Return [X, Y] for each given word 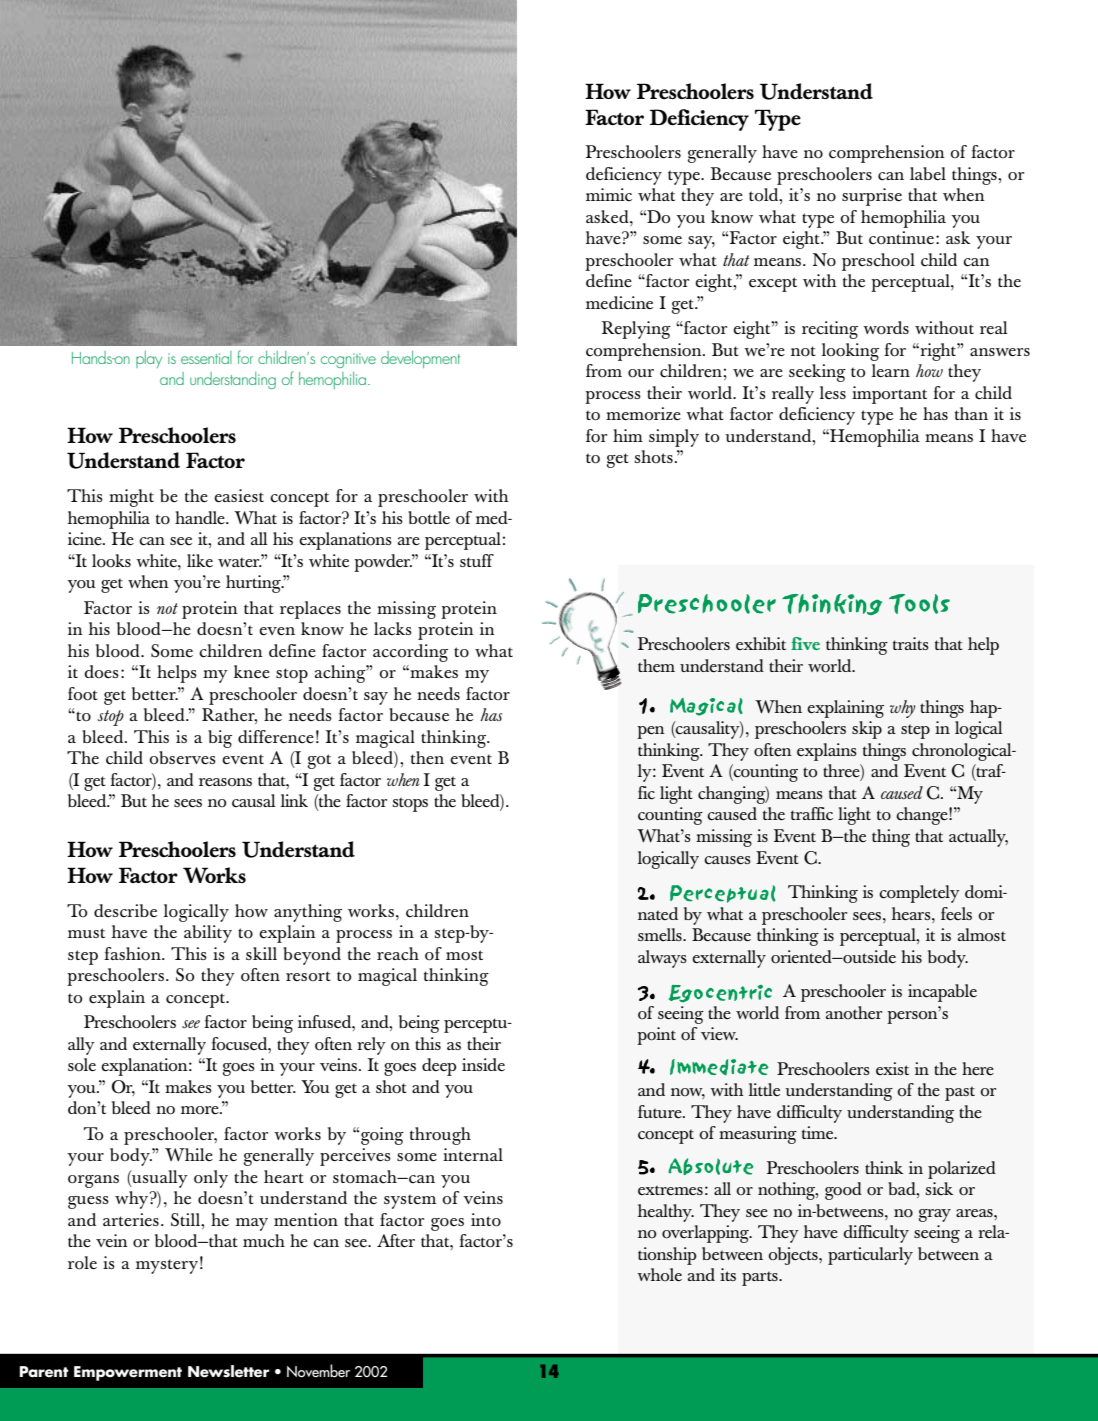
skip [867, 730]
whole [659, 1274]
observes [183, 758]
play [149, 359]
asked [608, 216]
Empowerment [128, 1373]
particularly [870, 1256]
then [427, 757]
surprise [872, 197]
